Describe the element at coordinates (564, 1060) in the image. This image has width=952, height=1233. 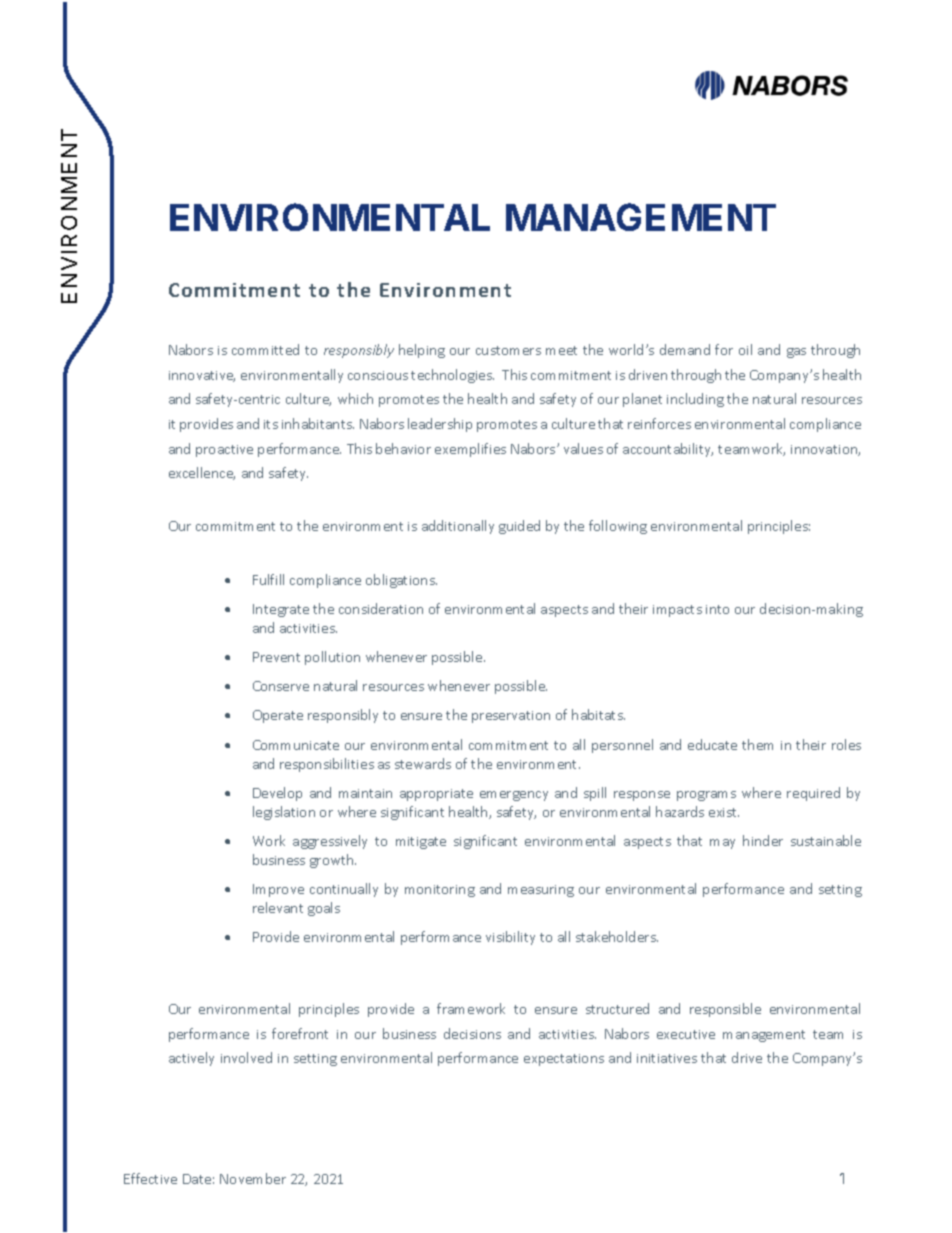
I see `expectations` at that location.
